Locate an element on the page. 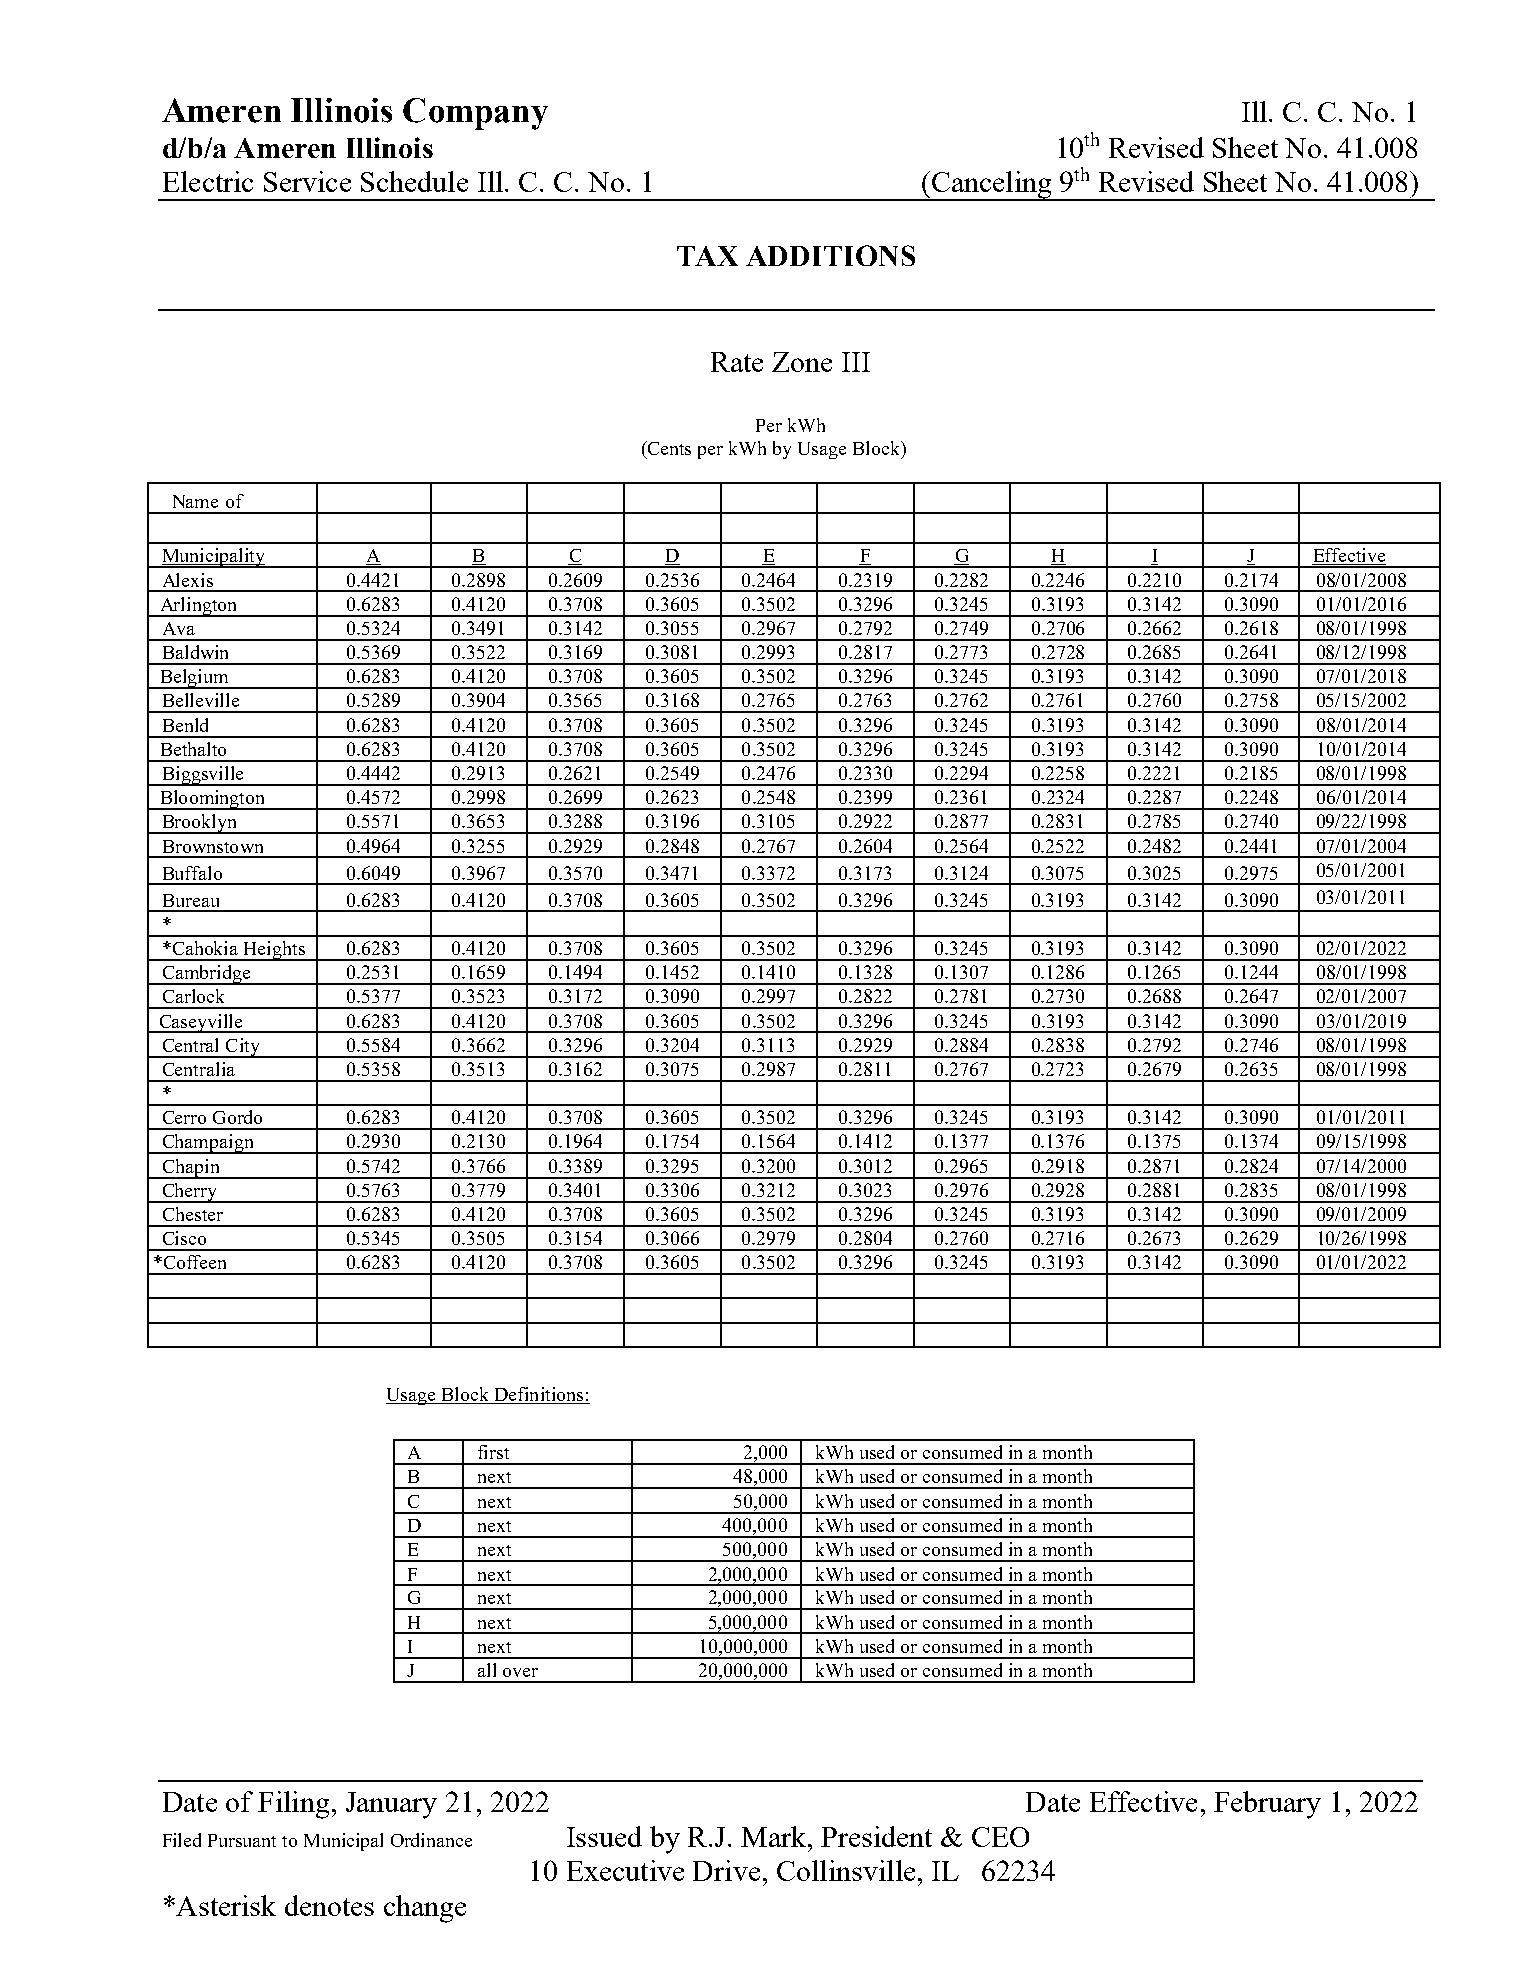 This page has width=1527, height=1976. Drive is located at coordinates (726, 1870).
